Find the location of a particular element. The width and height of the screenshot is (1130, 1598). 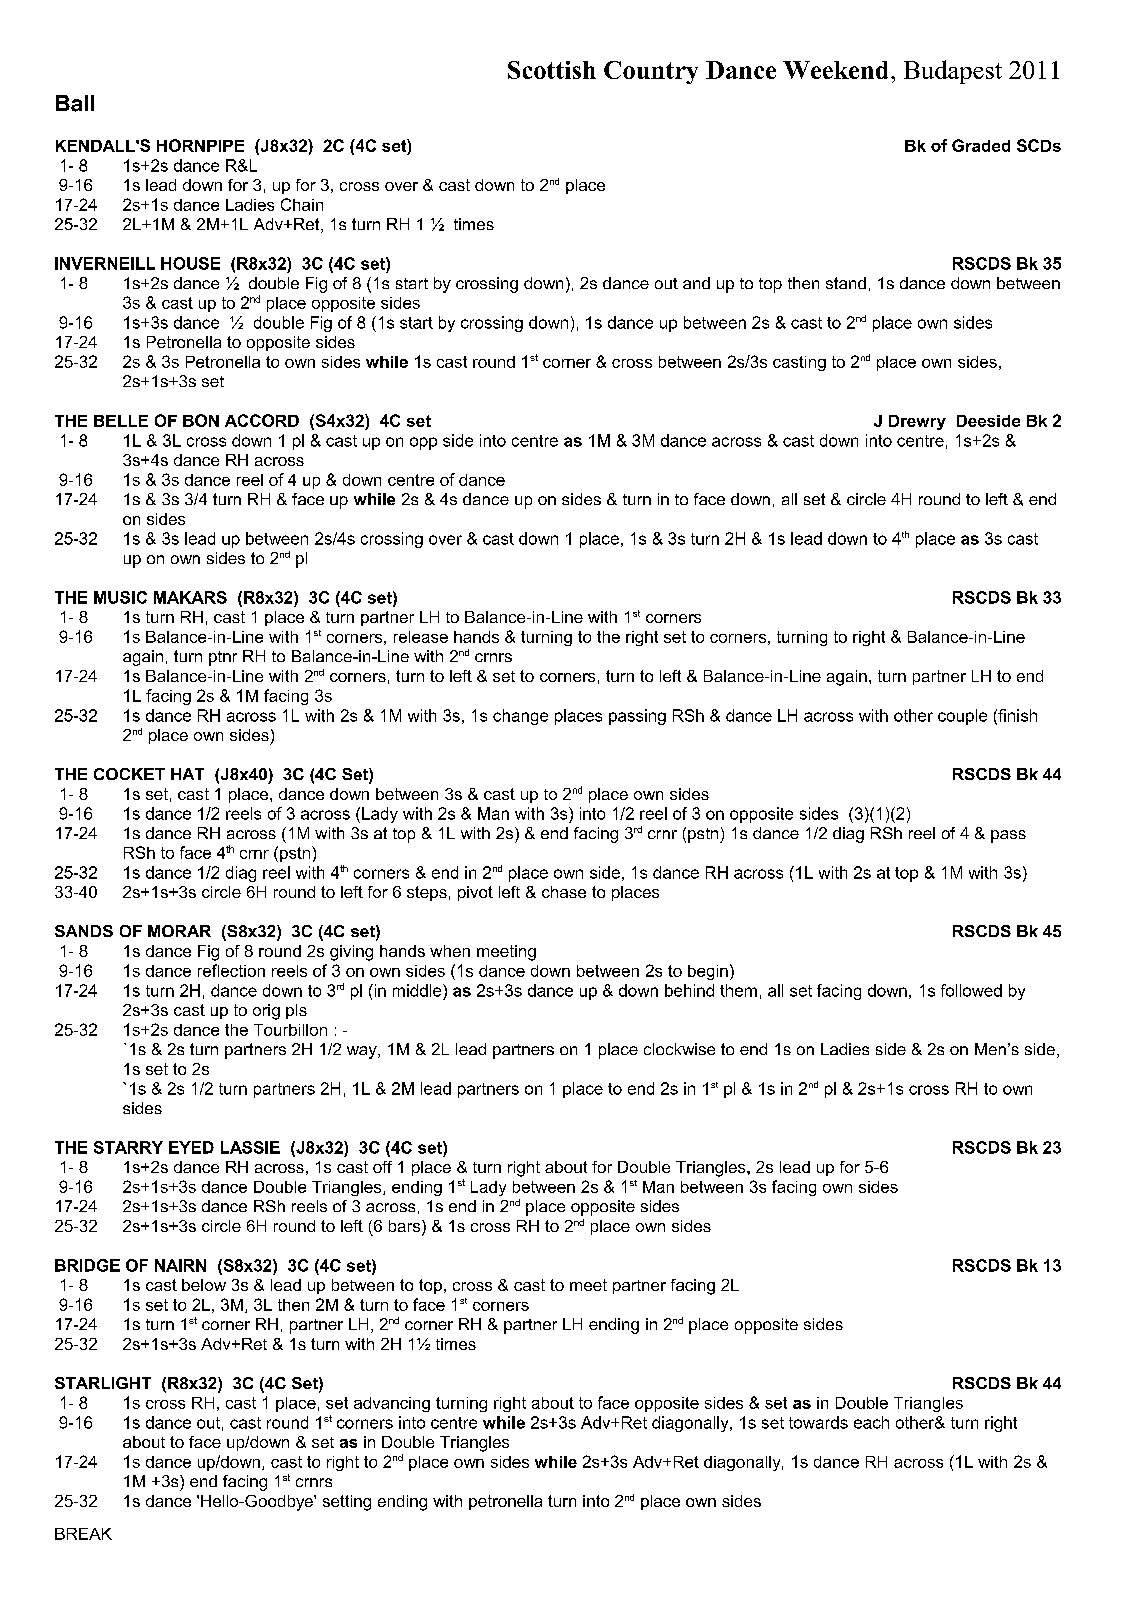

Weekend is located at coordinates (835, 70).
